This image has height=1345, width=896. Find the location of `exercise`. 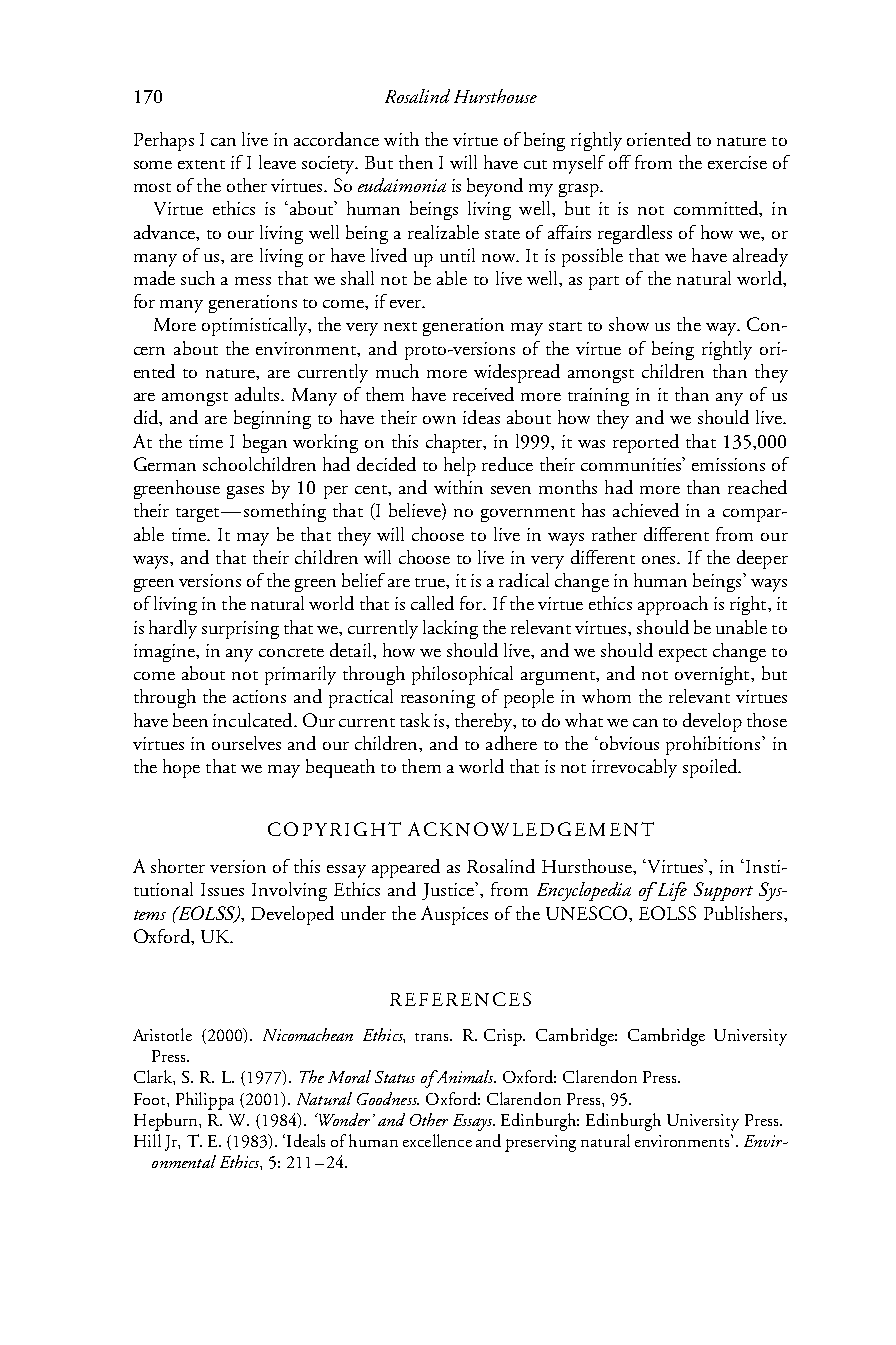

exercise is located at coordinates (737, 162).
